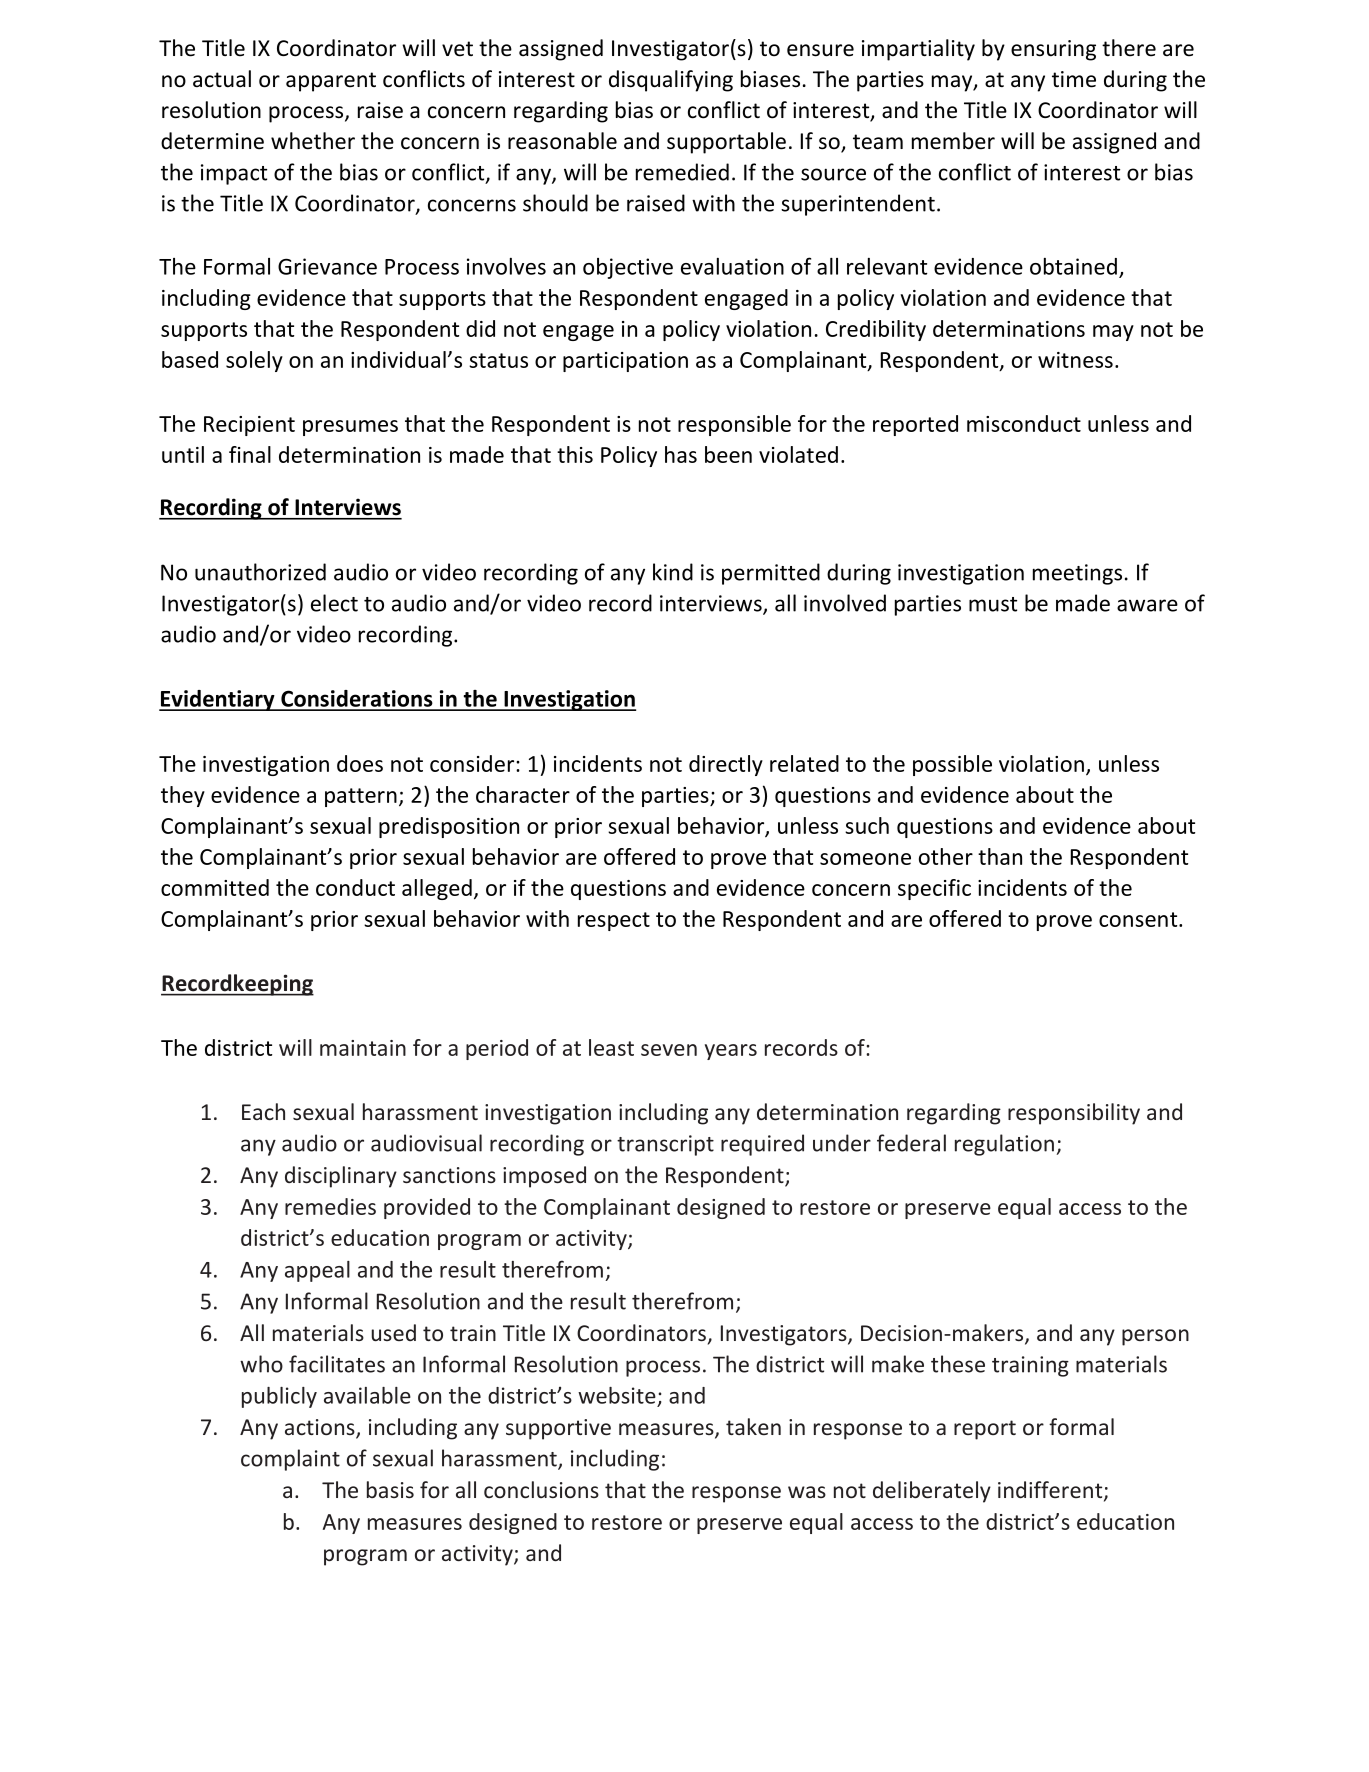 This screenshot has width=1369, height=1772. What do you see at coordinates (290, 1460) in the screenshot?
I see `complaint` at bounding box center [290, 1460].
